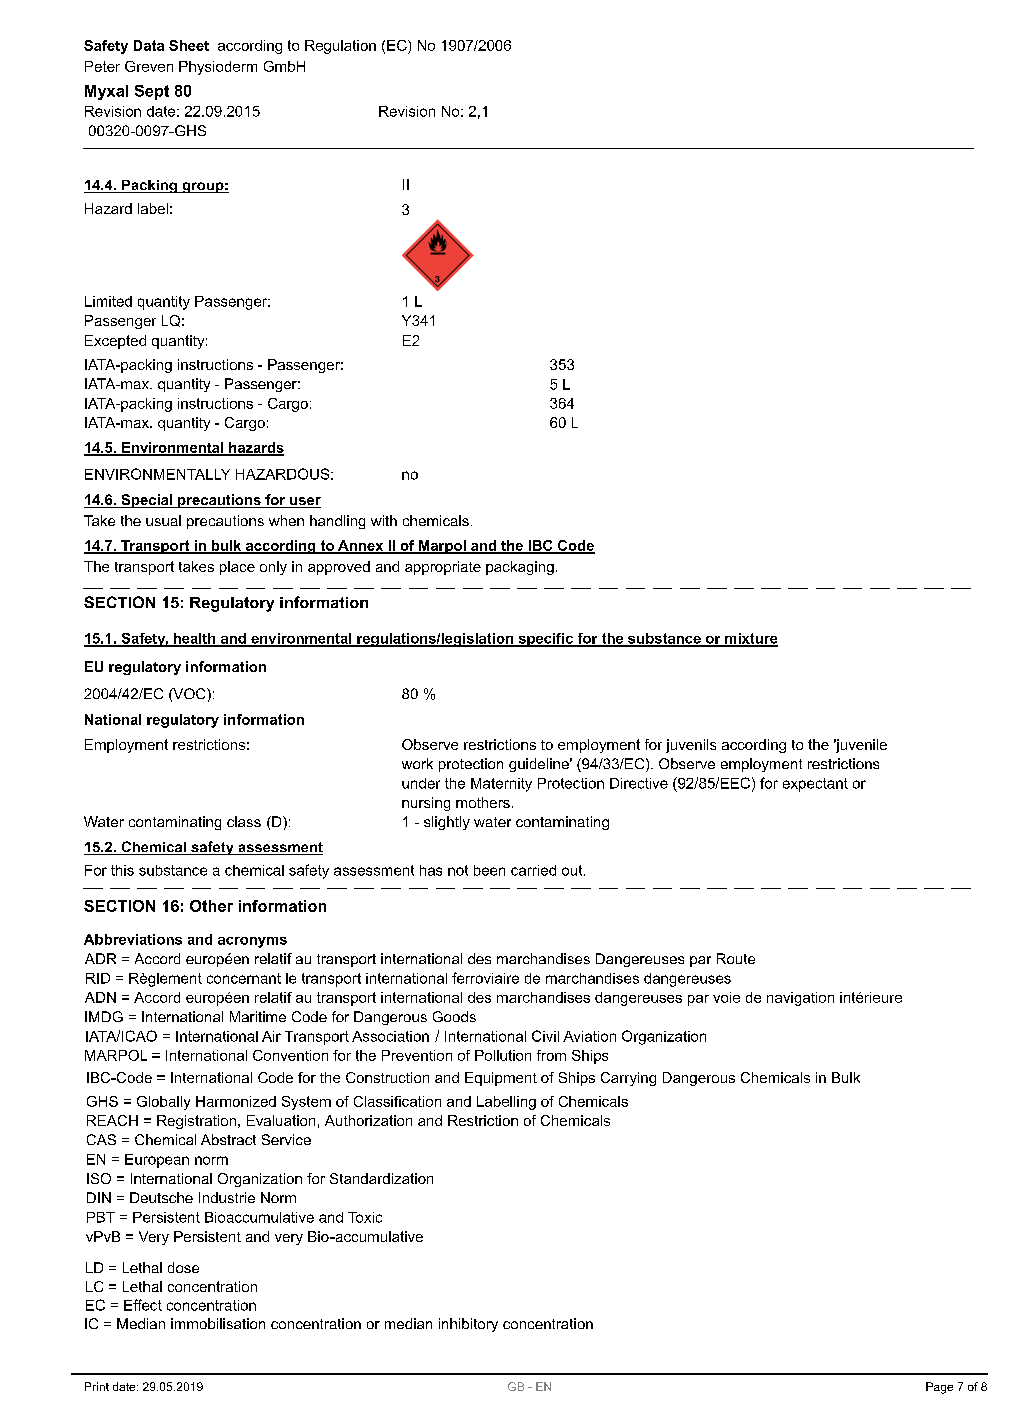  What do you see at coordinates (860, 746) in the screenshot?
I see `juvenile` at bounding box center [860, 746].
